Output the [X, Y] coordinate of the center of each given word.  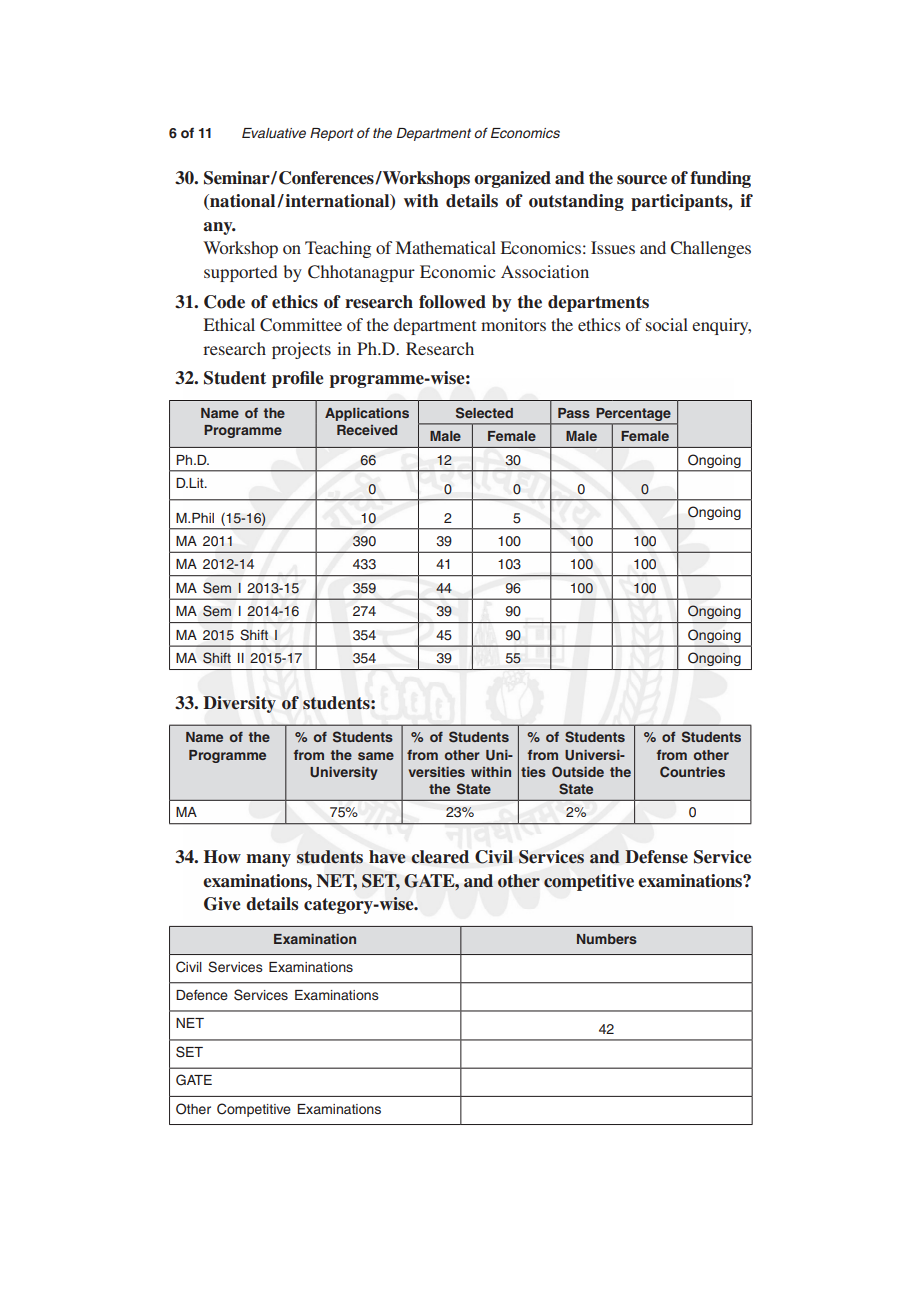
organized [512, 179]
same [376, 756]
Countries [692, 771]
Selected [484, 413]
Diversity [240, 704]
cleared [440, 857]
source [642, 180]
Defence [202, 994]
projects [301, 350]
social [667, 324]
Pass [574, 413]
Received [367, 430]
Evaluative [274, 133]
